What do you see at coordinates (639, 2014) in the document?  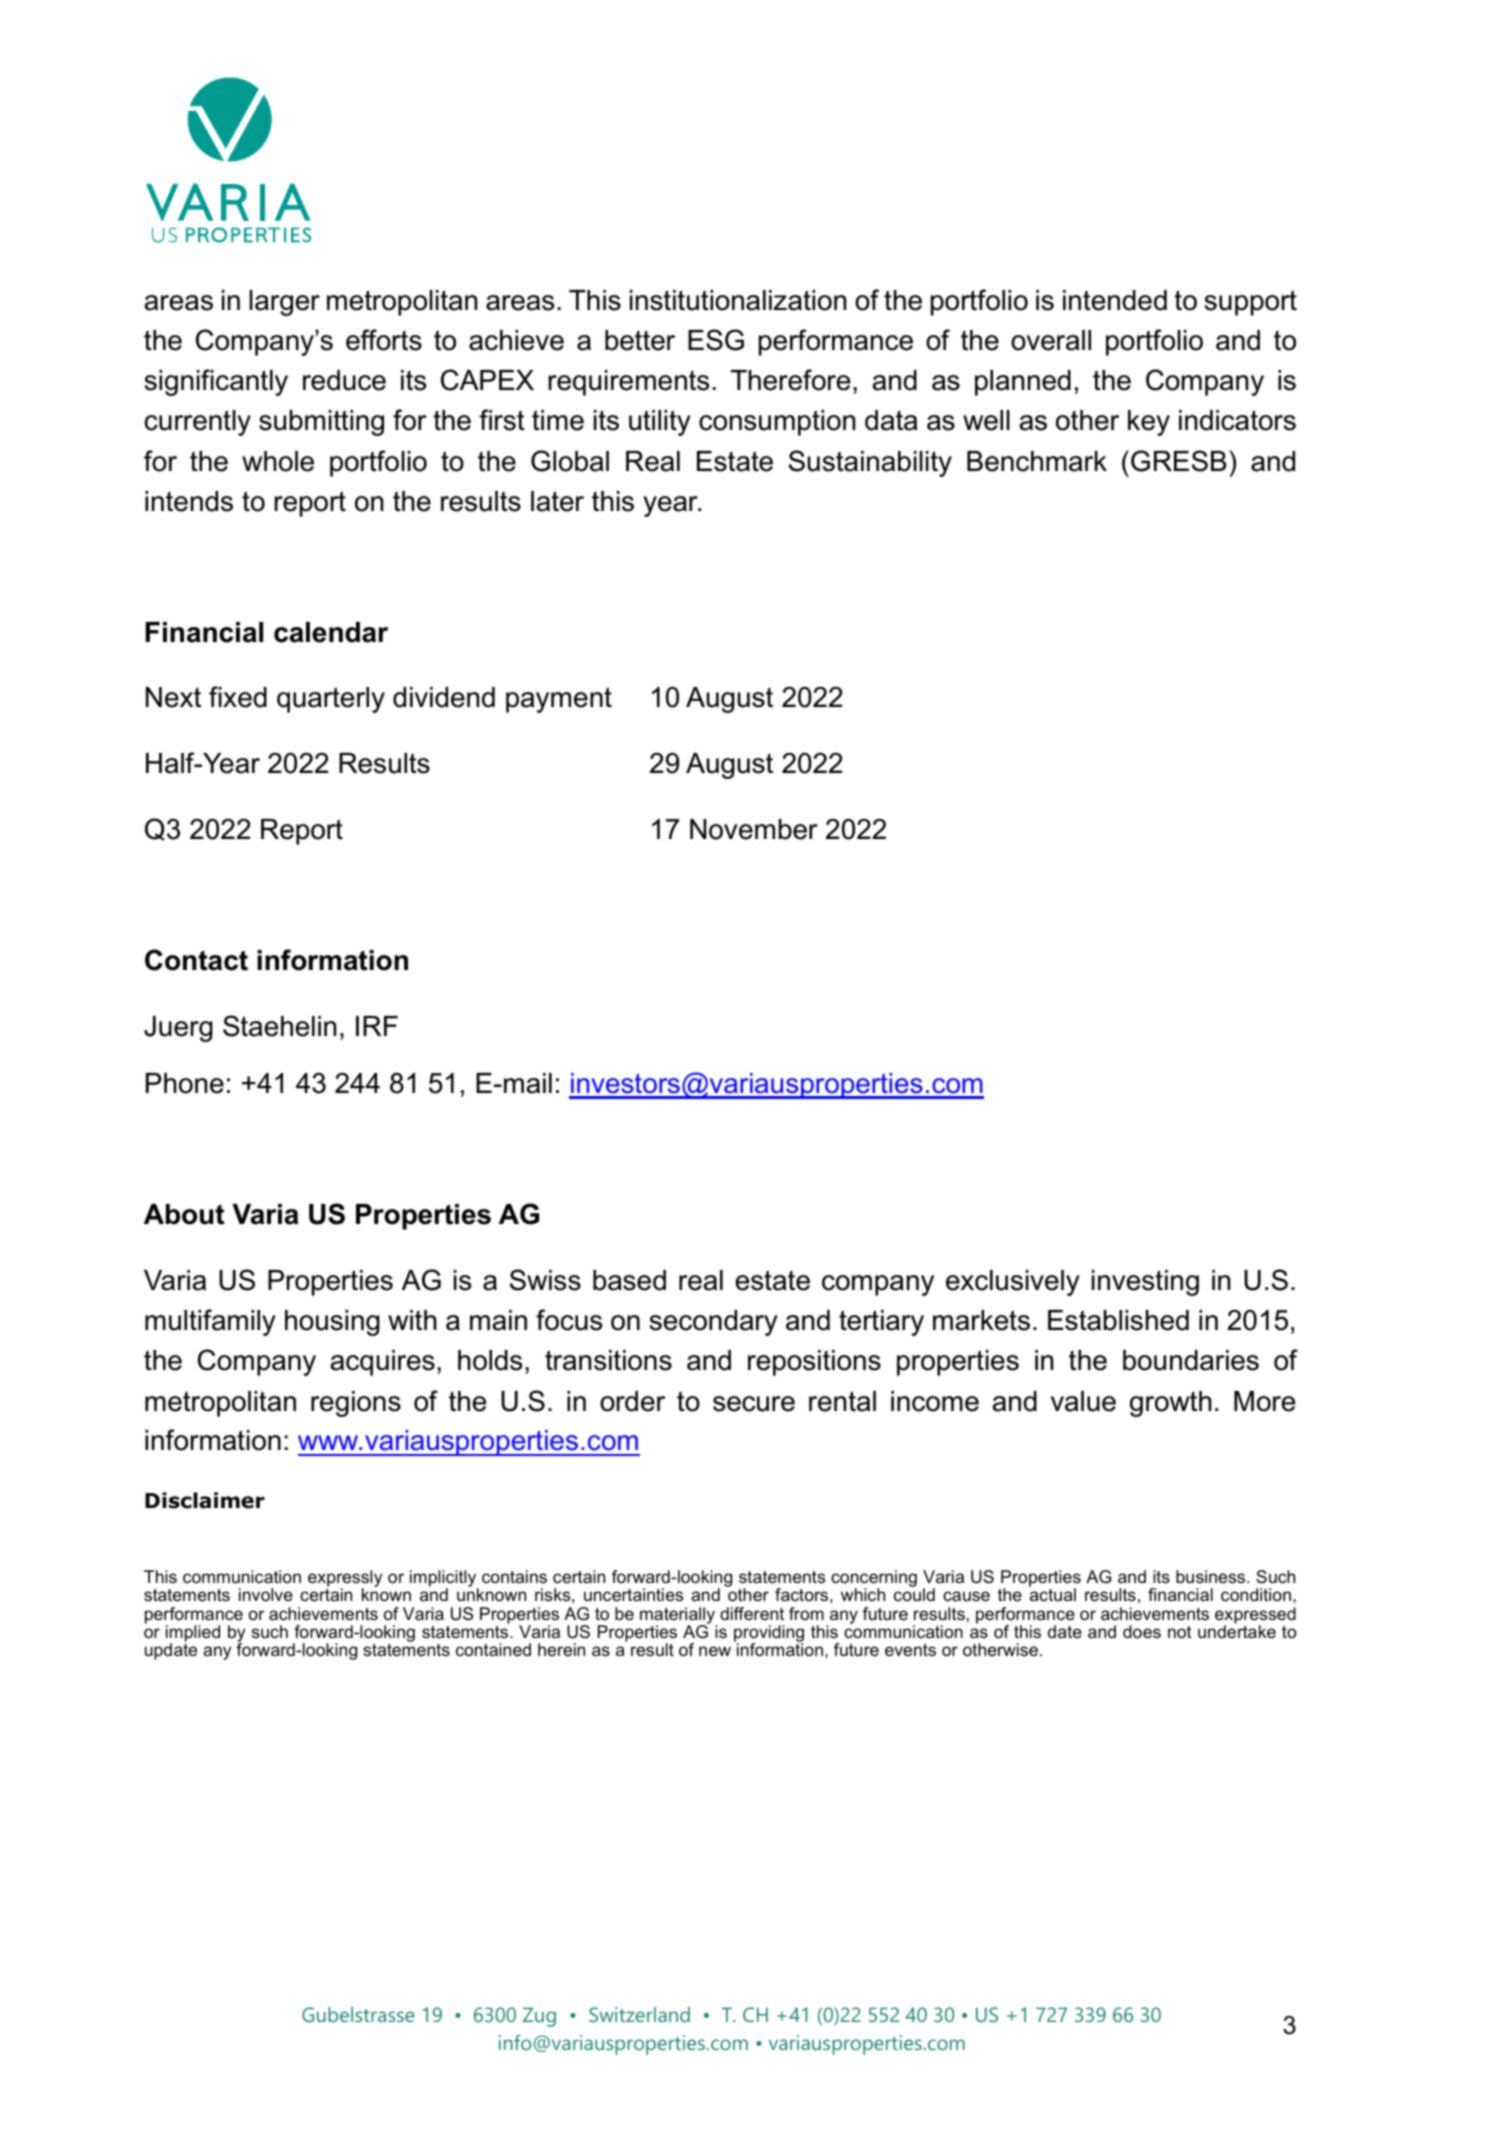 I see `Switzerland` at bounding box center [639, 2014].
